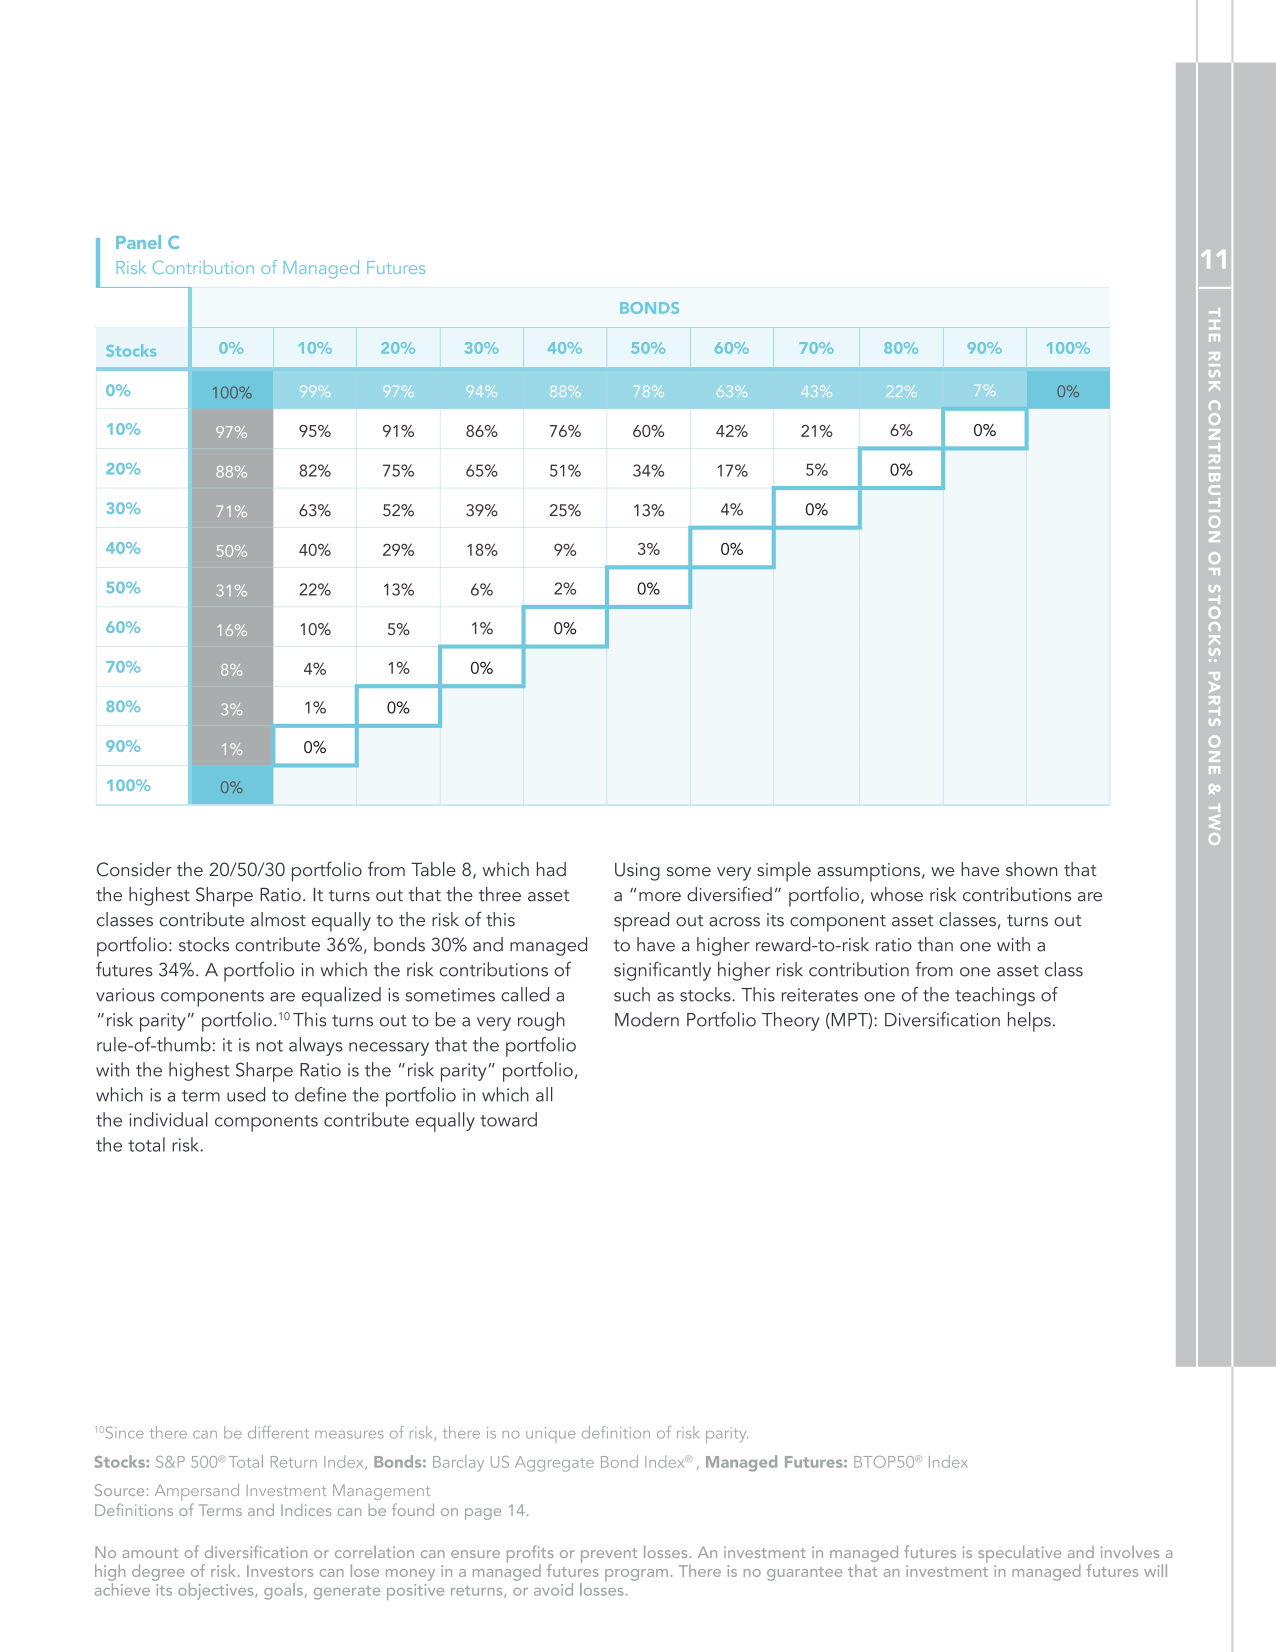 This screenshot has height=1652, width=1276. What do you see at coordinates (637, 872) in the screenshot?
I see `Using` at bounding box center [637, 872].
